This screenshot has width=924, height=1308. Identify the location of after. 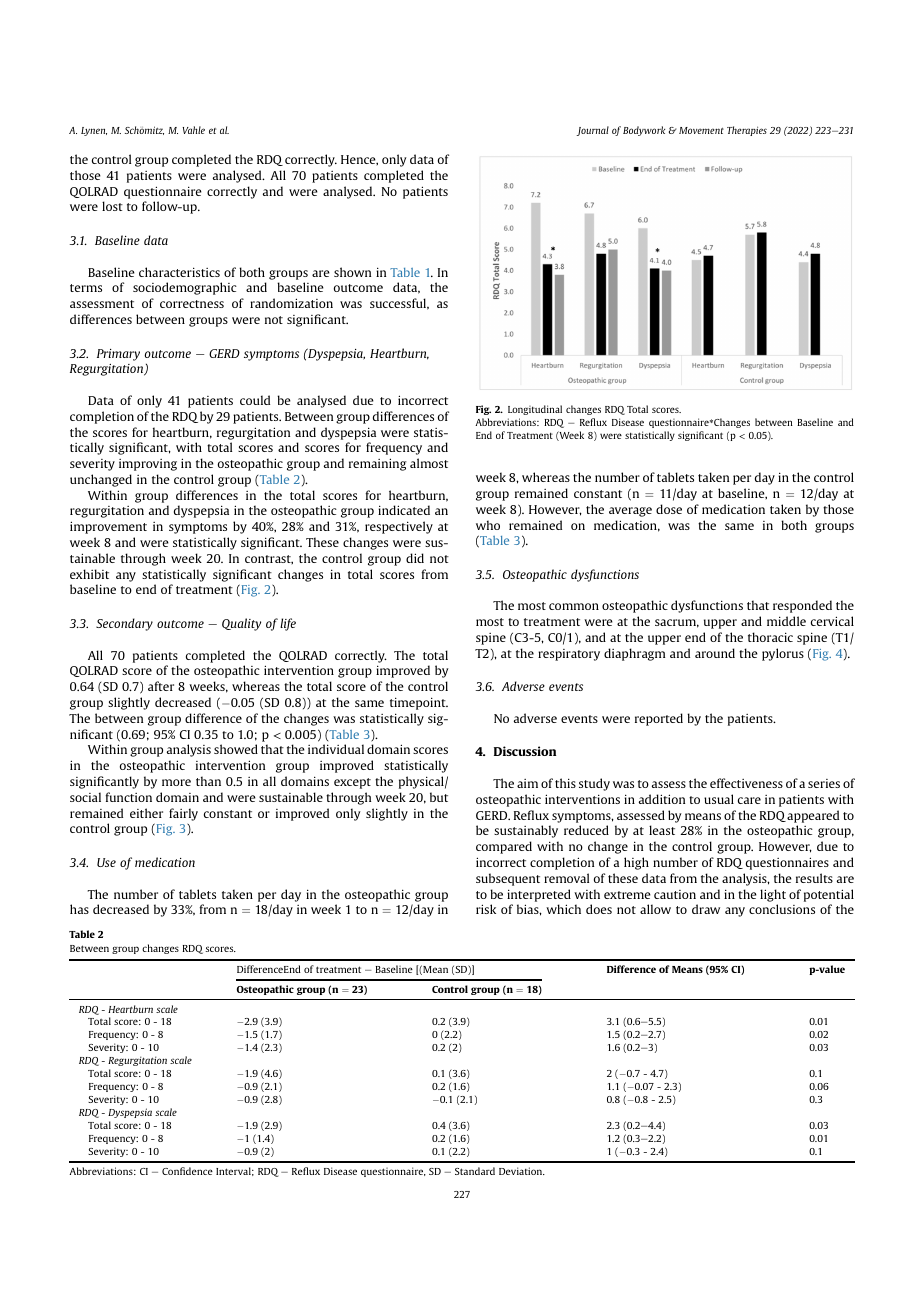
(161, 686).
